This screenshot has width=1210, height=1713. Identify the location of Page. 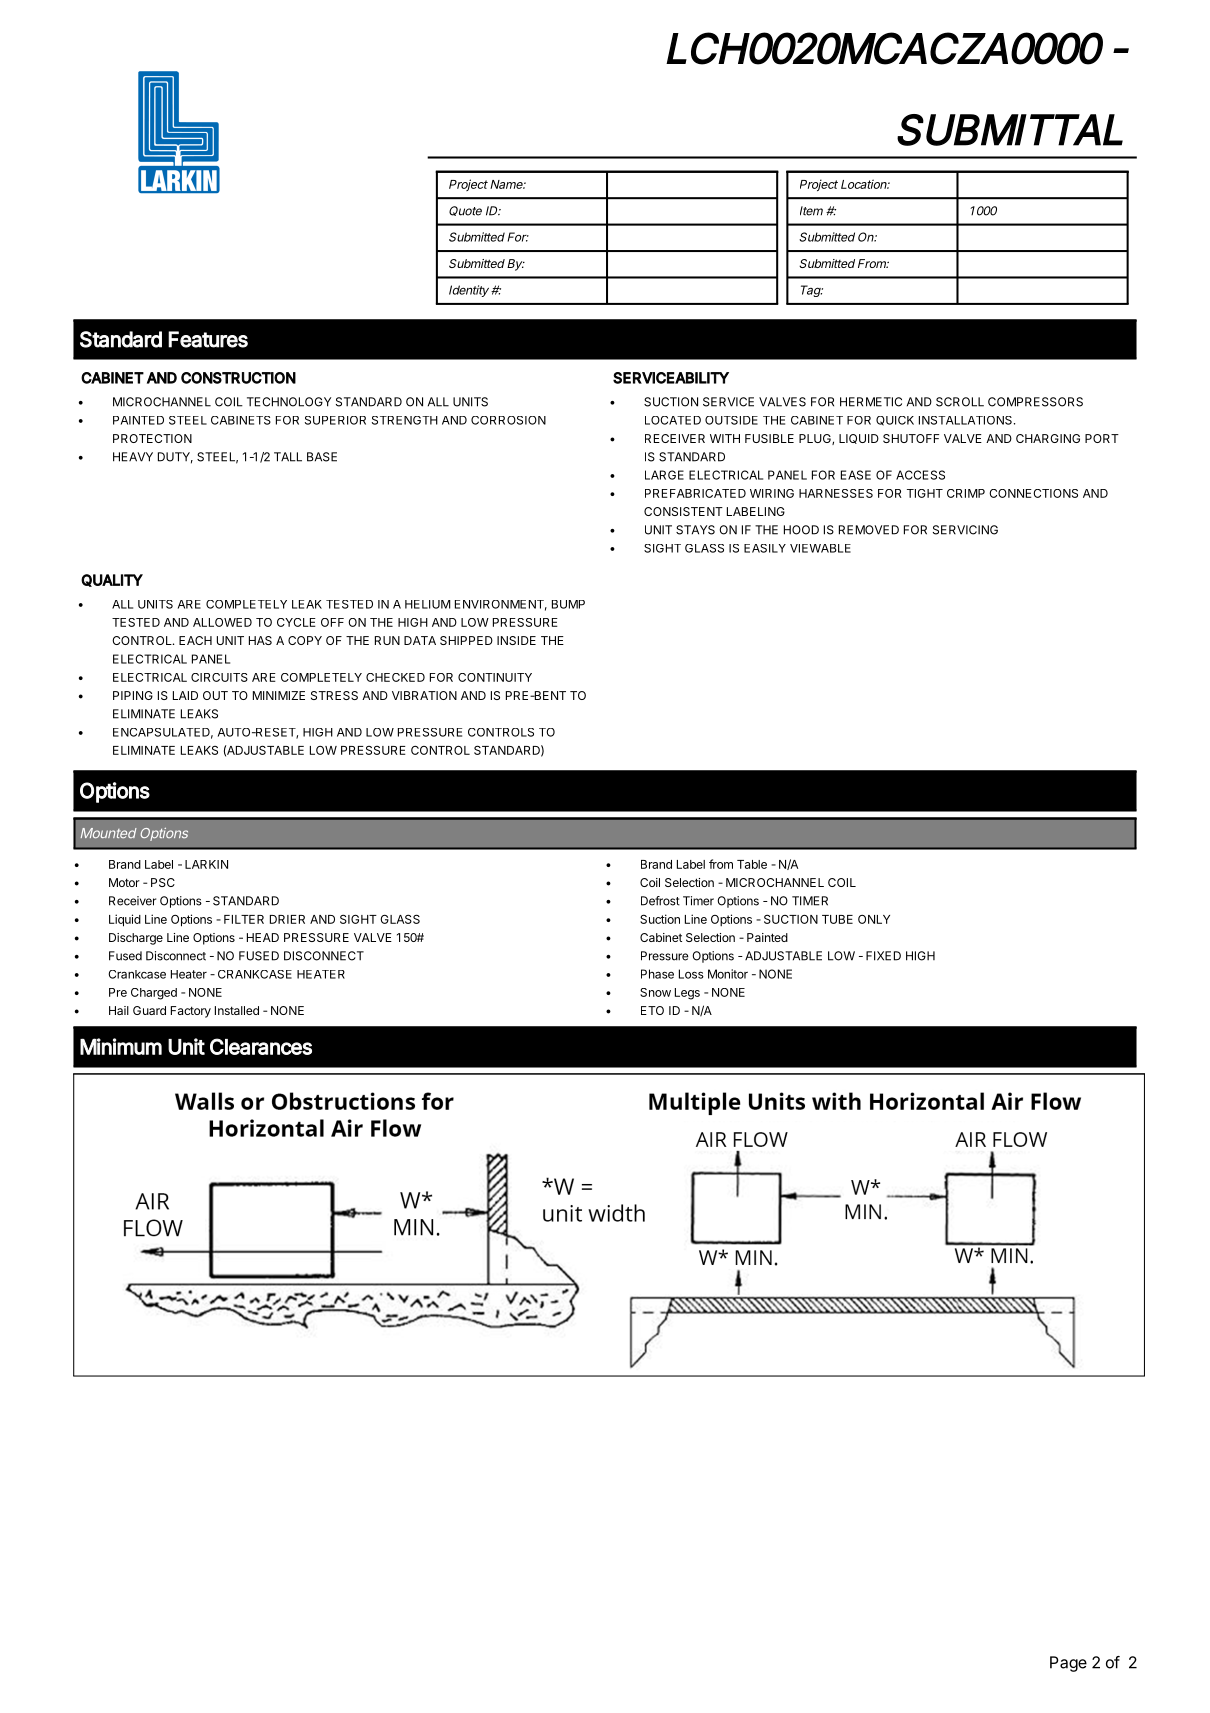
(1068, 1664).
